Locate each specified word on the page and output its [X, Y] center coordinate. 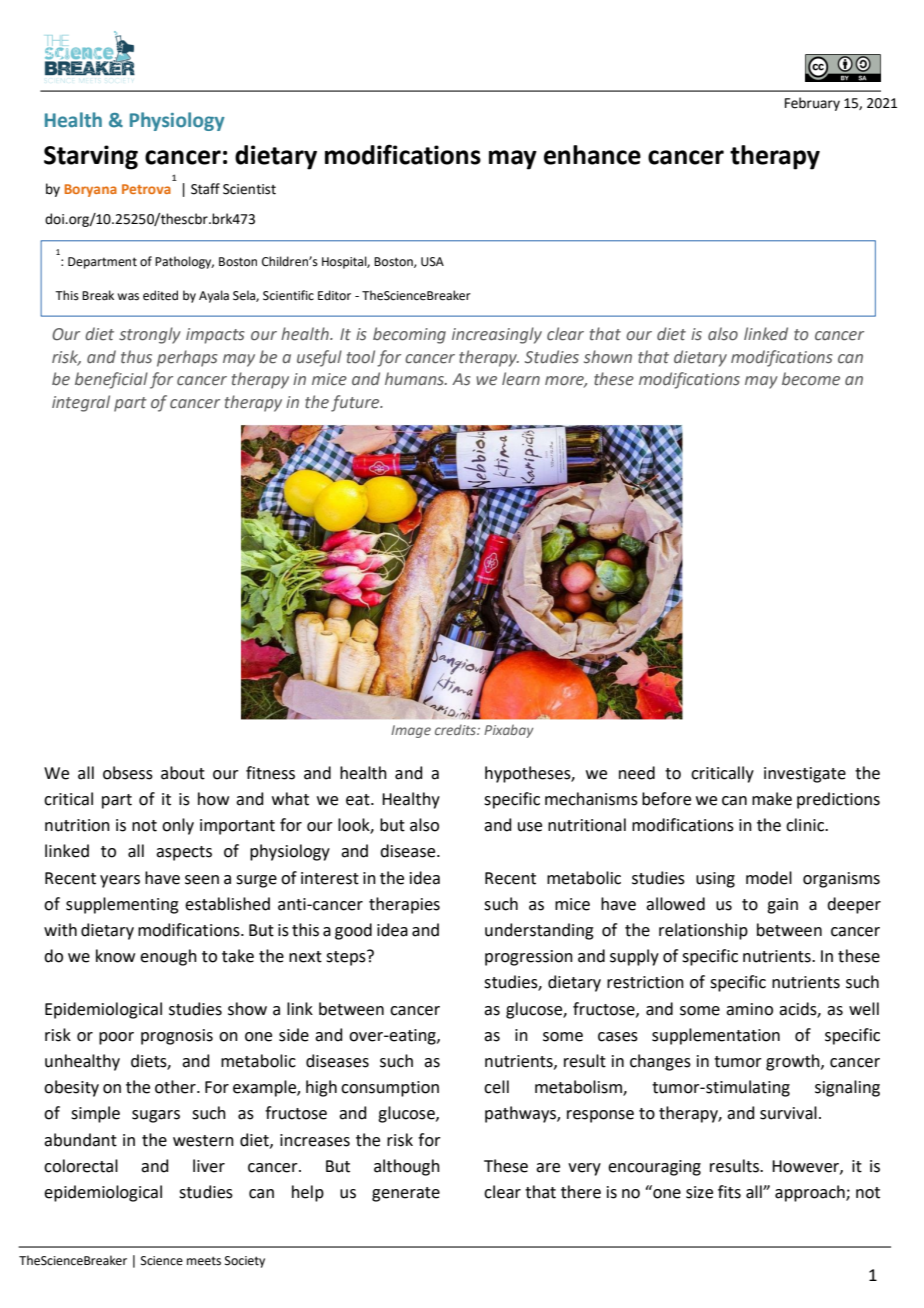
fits [729, 1192]
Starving [91, 157]
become [811, 379]
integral [81, 403]
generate [406, 1194]
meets [204, 1261]
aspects [184, 853]
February [812, 104]
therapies [404, 905]
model [769, 878]
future [356, 403]
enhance [592, 155]
